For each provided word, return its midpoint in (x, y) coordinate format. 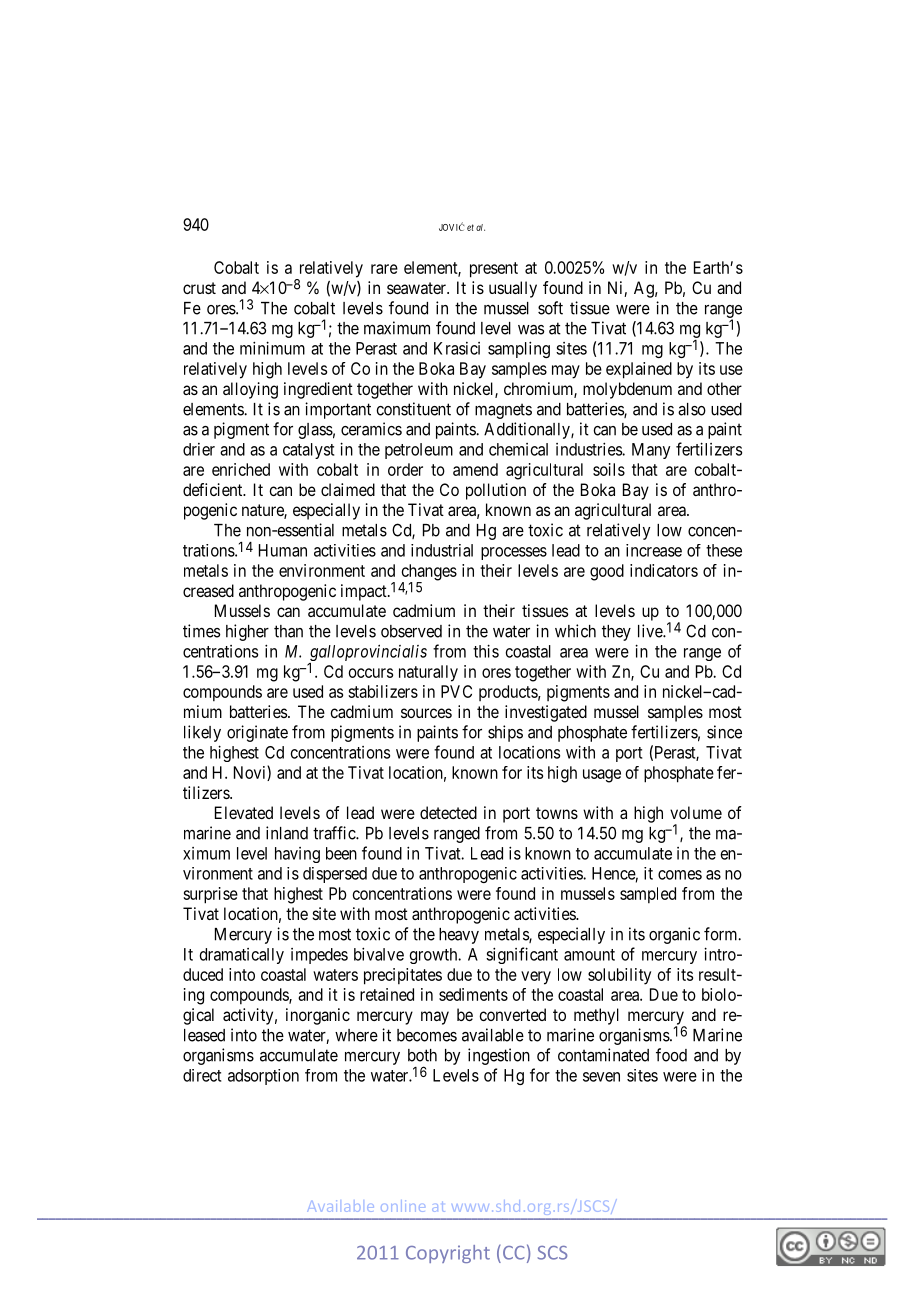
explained (639, 370)
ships (505, 733)
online (403, 1206)
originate (257, 733)
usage (602, 776)
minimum (272, 348)
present (494, 270)
